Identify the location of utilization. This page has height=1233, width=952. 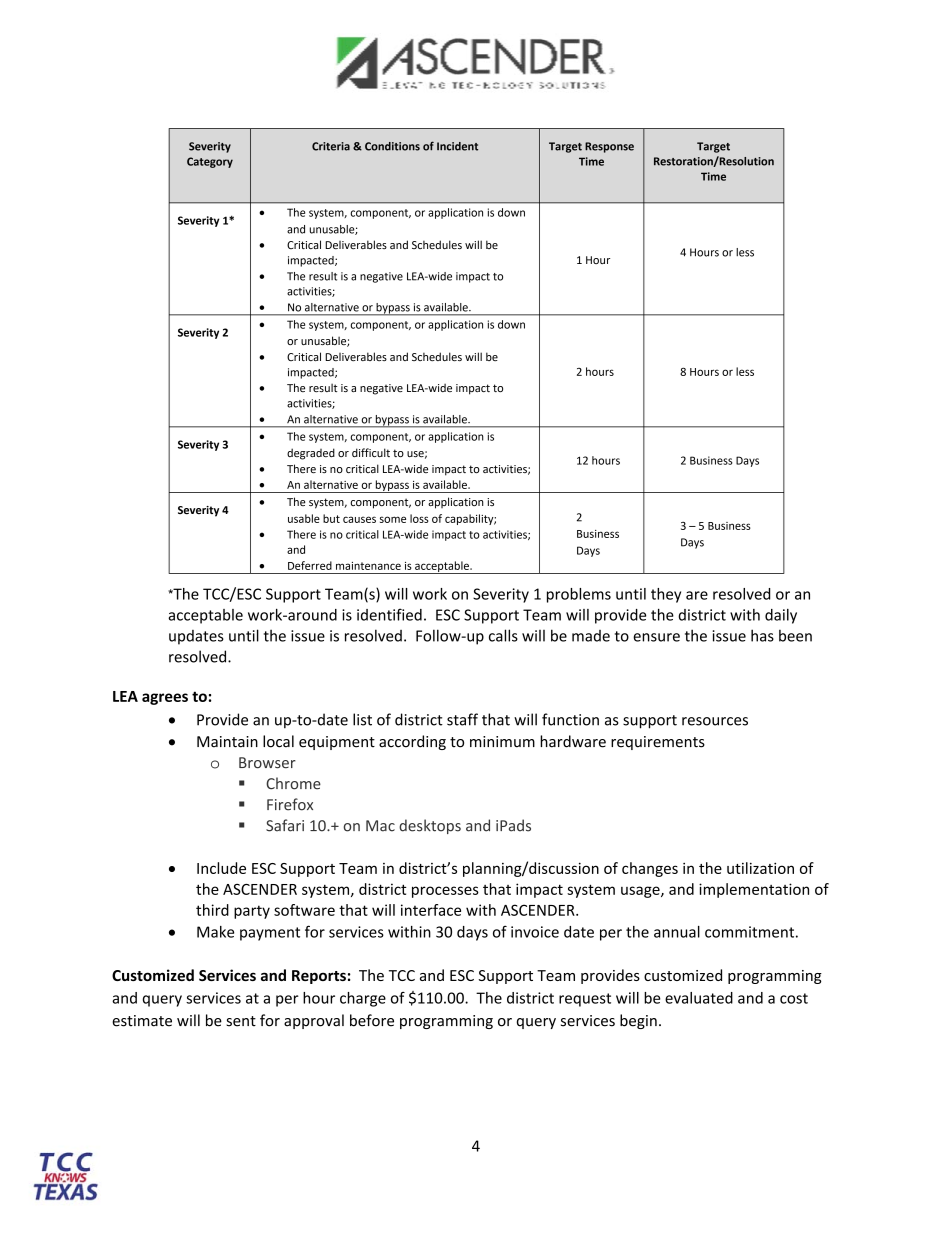
(760, 868).
